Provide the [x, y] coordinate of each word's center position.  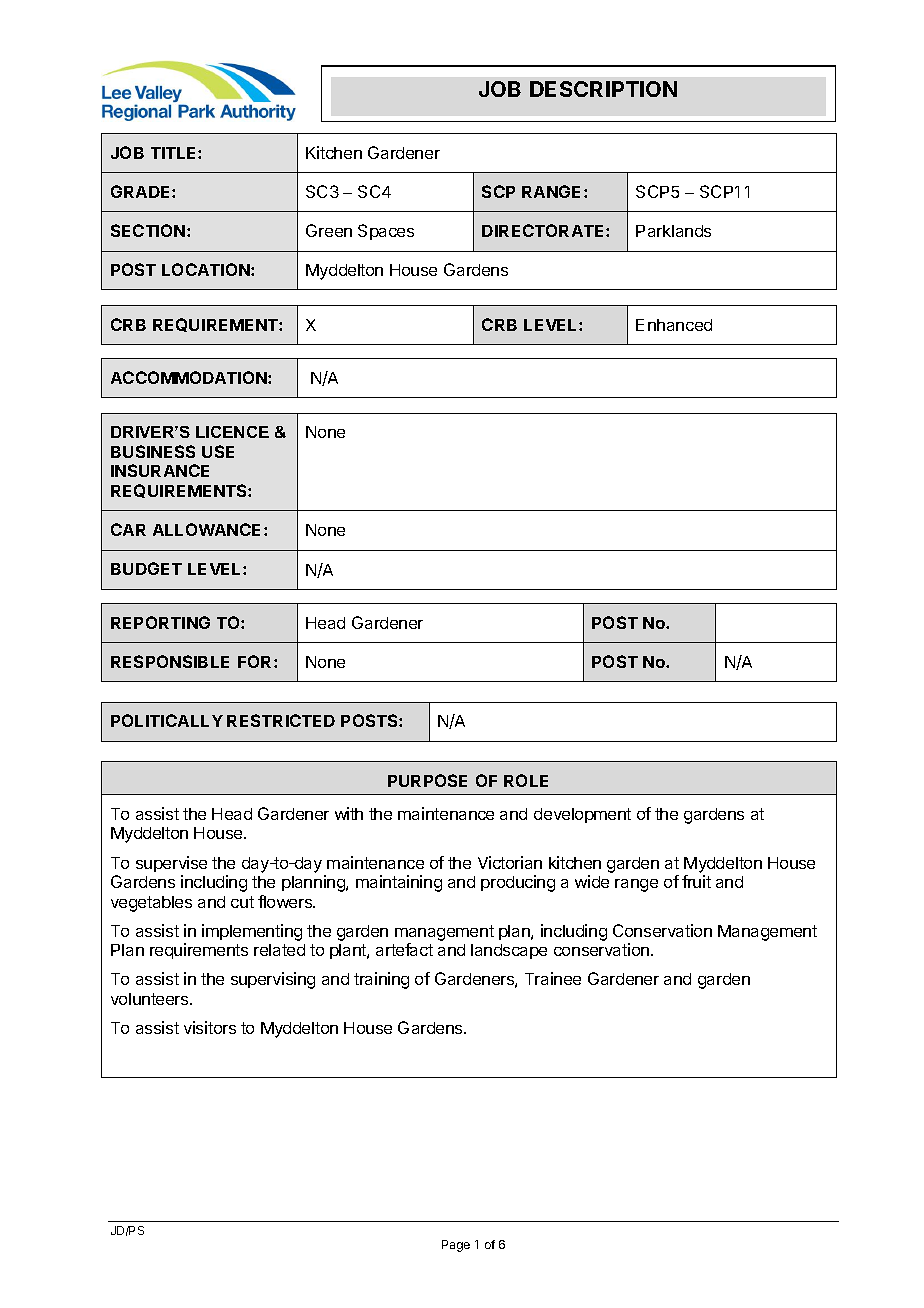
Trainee [553, 978]
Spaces [386, 232]
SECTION [148, 230]
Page [456, 1246]
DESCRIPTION [603, 89]
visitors [210, 1027]
